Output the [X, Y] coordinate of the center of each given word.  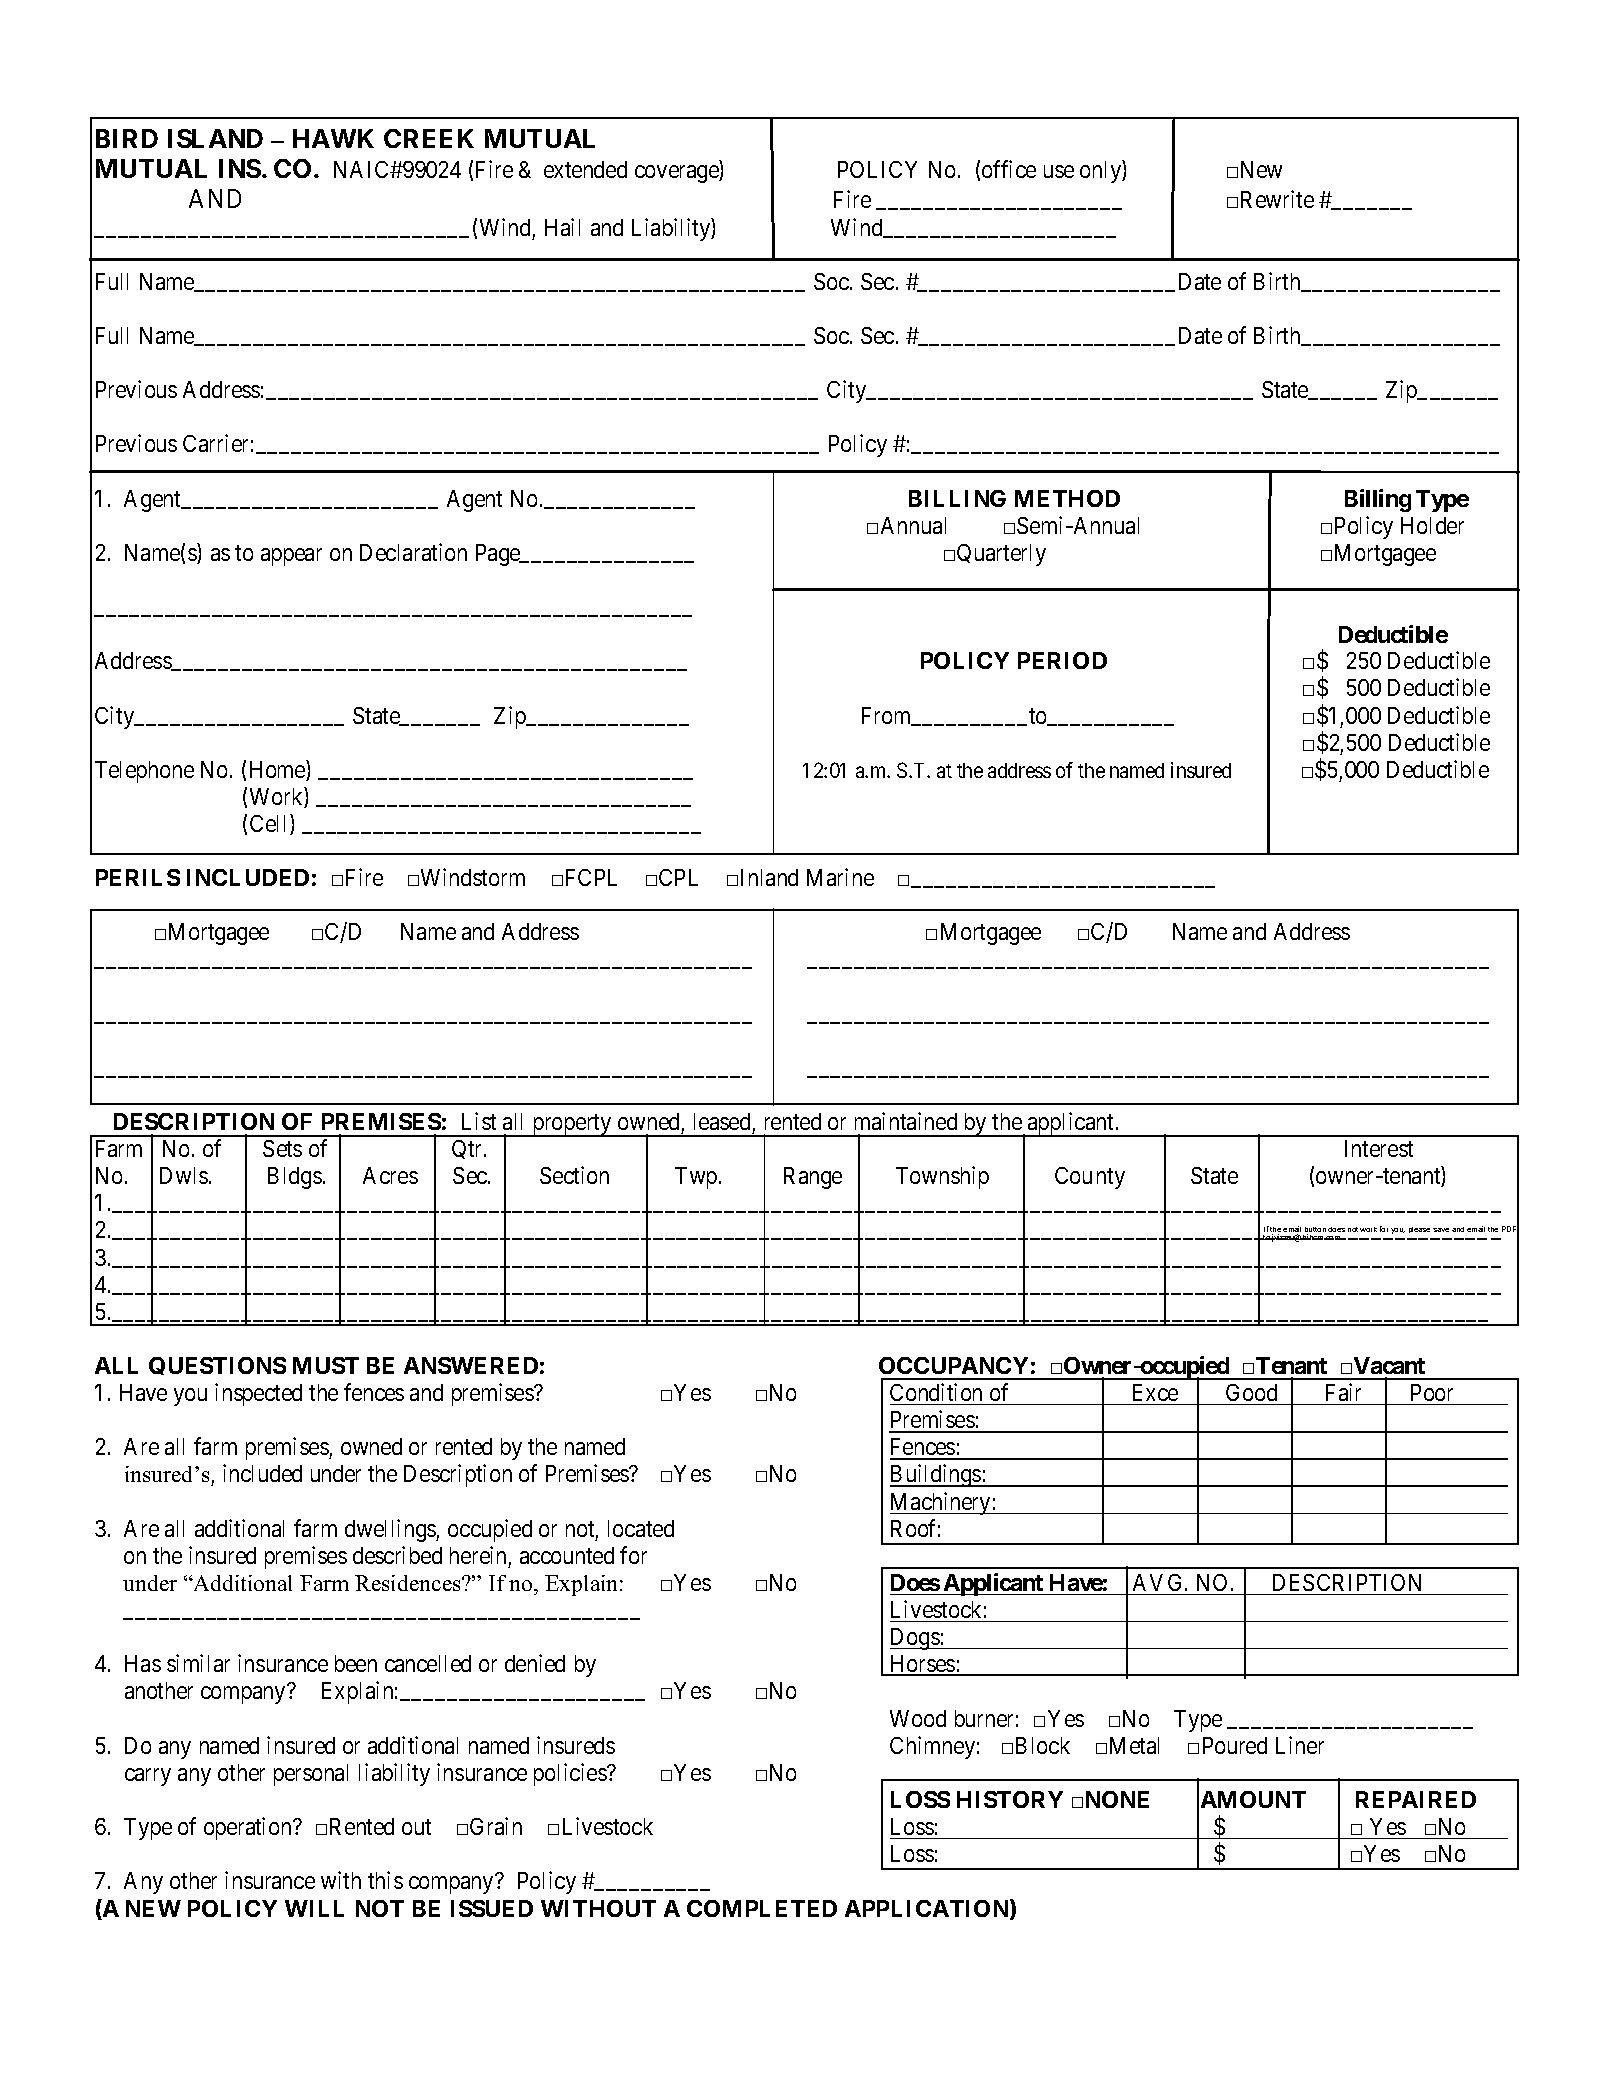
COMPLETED [762, 1908]
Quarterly [1001, 555]
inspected [258, 1394]
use [1059, 171]
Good [1251, 1392]
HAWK [333, 138]
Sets [282, 1148]
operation [249, 1828]
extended [585, 169]
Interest [1379, 1148]
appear [291, 557]
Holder [1432, 525]
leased [722, 1121]
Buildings [936, 1475]
